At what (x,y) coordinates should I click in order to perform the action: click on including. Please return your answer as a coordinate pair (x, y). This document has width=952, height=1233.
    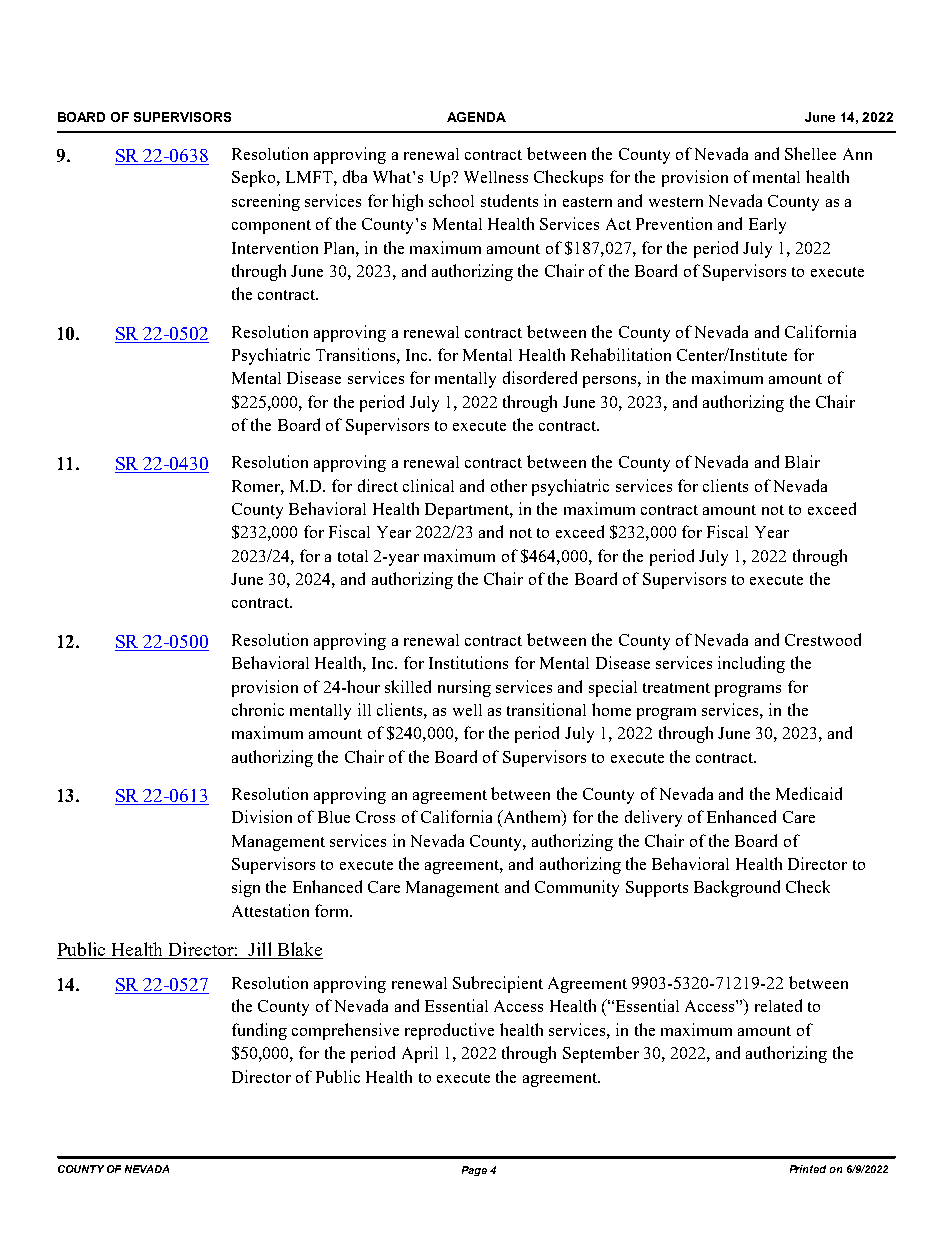
    Looking at the image, I should click on (751, 664).
